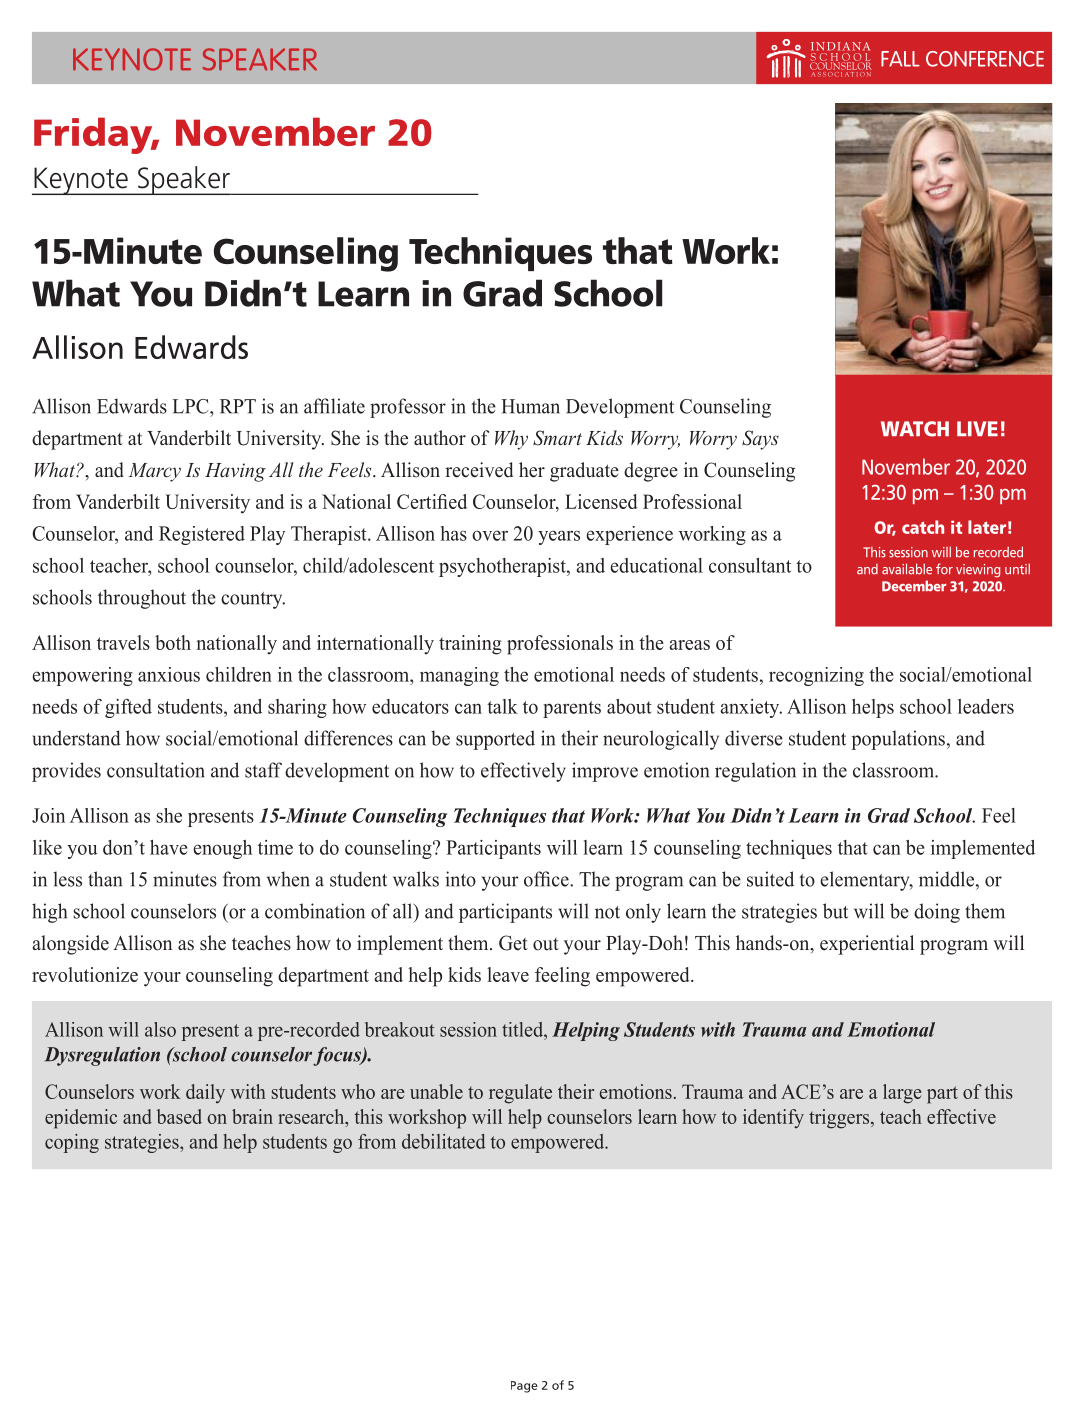 This document has height=1402, width=1084. I want to click on CONFERENCE, so click(985, 59).
